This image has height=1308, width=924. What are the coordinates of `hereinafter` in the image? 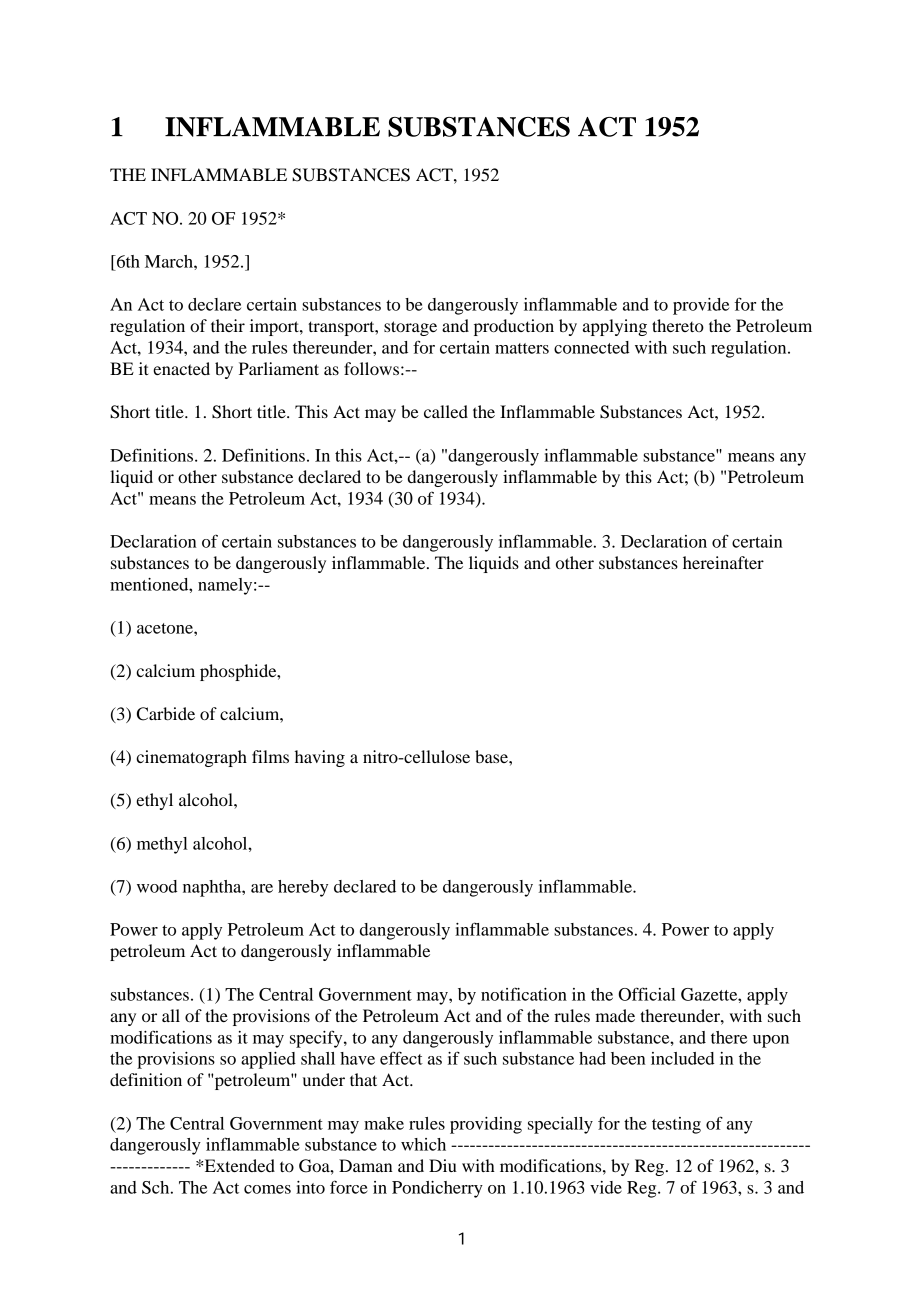 It's located at (723, 562).
